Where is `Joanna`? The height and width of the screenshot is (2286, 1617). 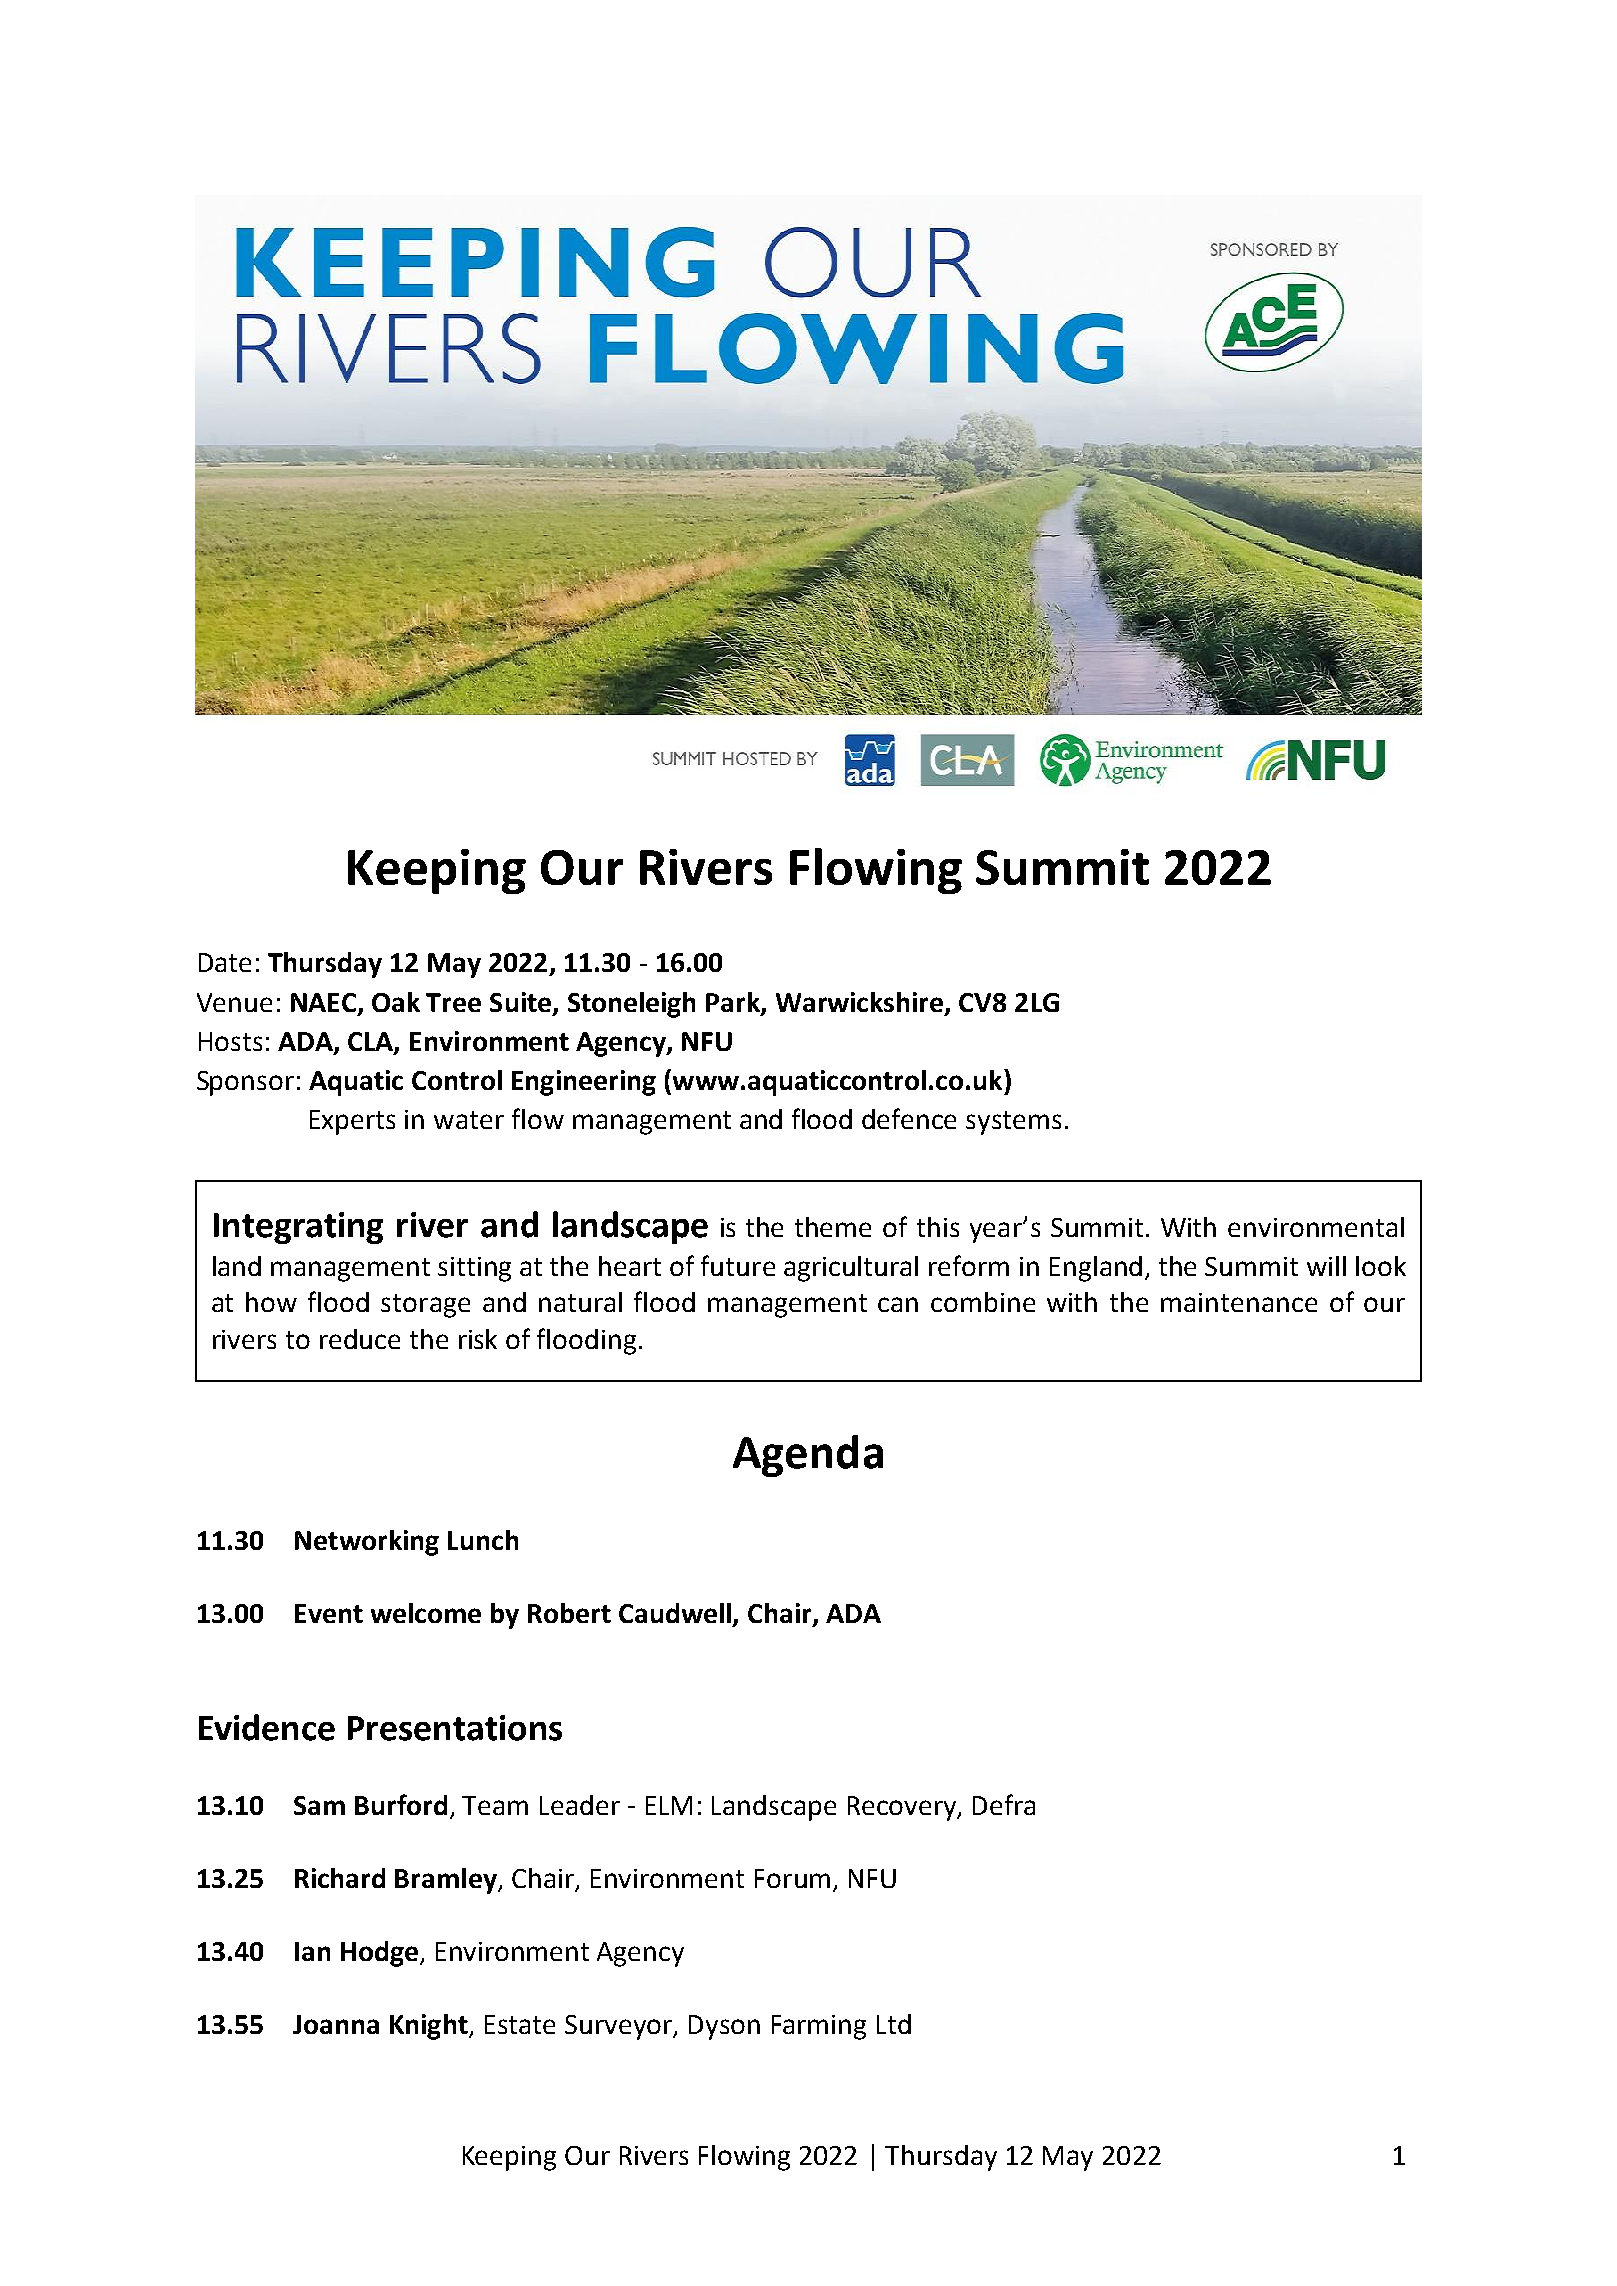 Joanna is located at coordinates (336, 2024).
